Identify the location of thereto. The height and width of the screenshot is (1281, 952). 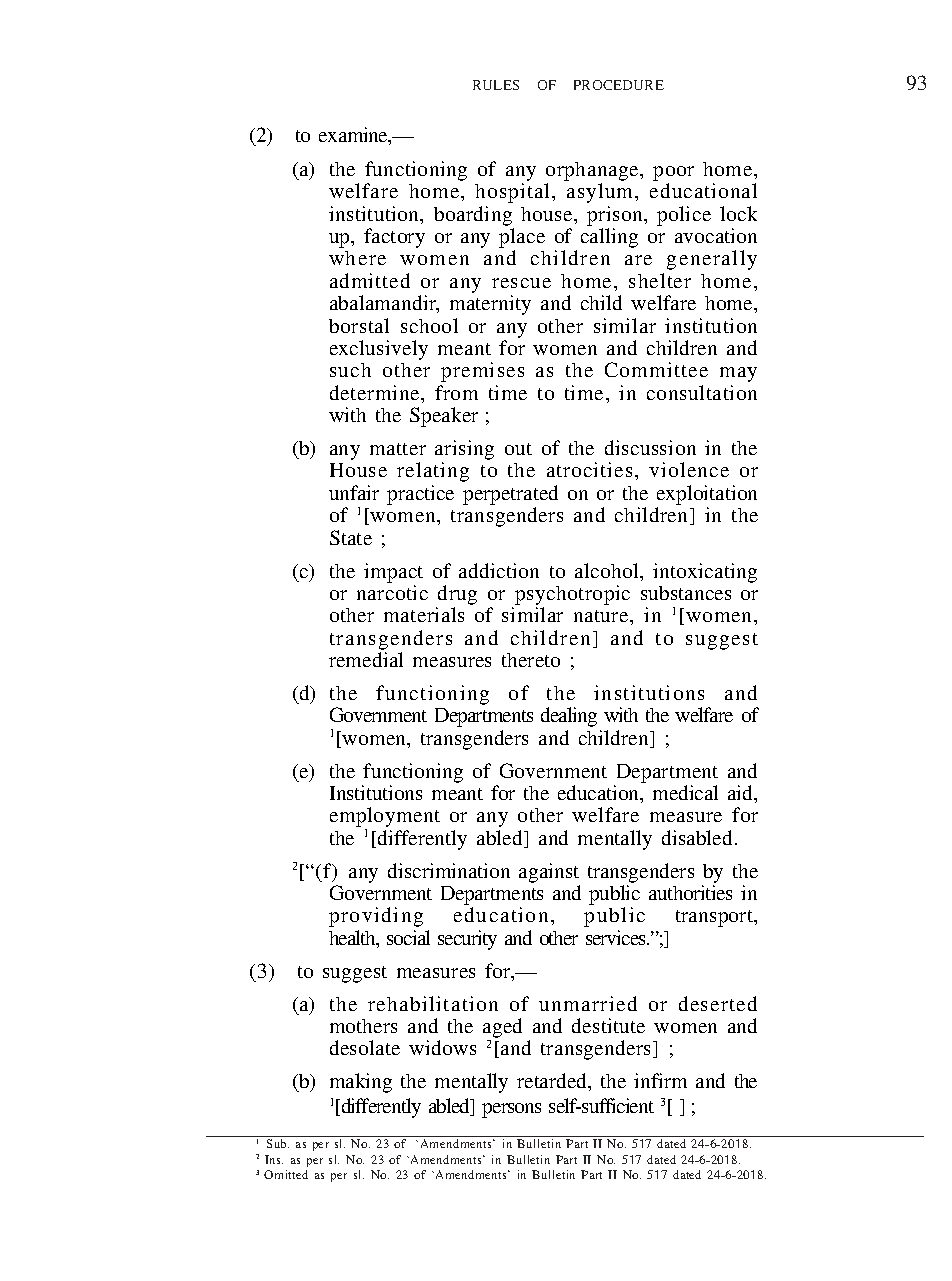
(531, 660).
